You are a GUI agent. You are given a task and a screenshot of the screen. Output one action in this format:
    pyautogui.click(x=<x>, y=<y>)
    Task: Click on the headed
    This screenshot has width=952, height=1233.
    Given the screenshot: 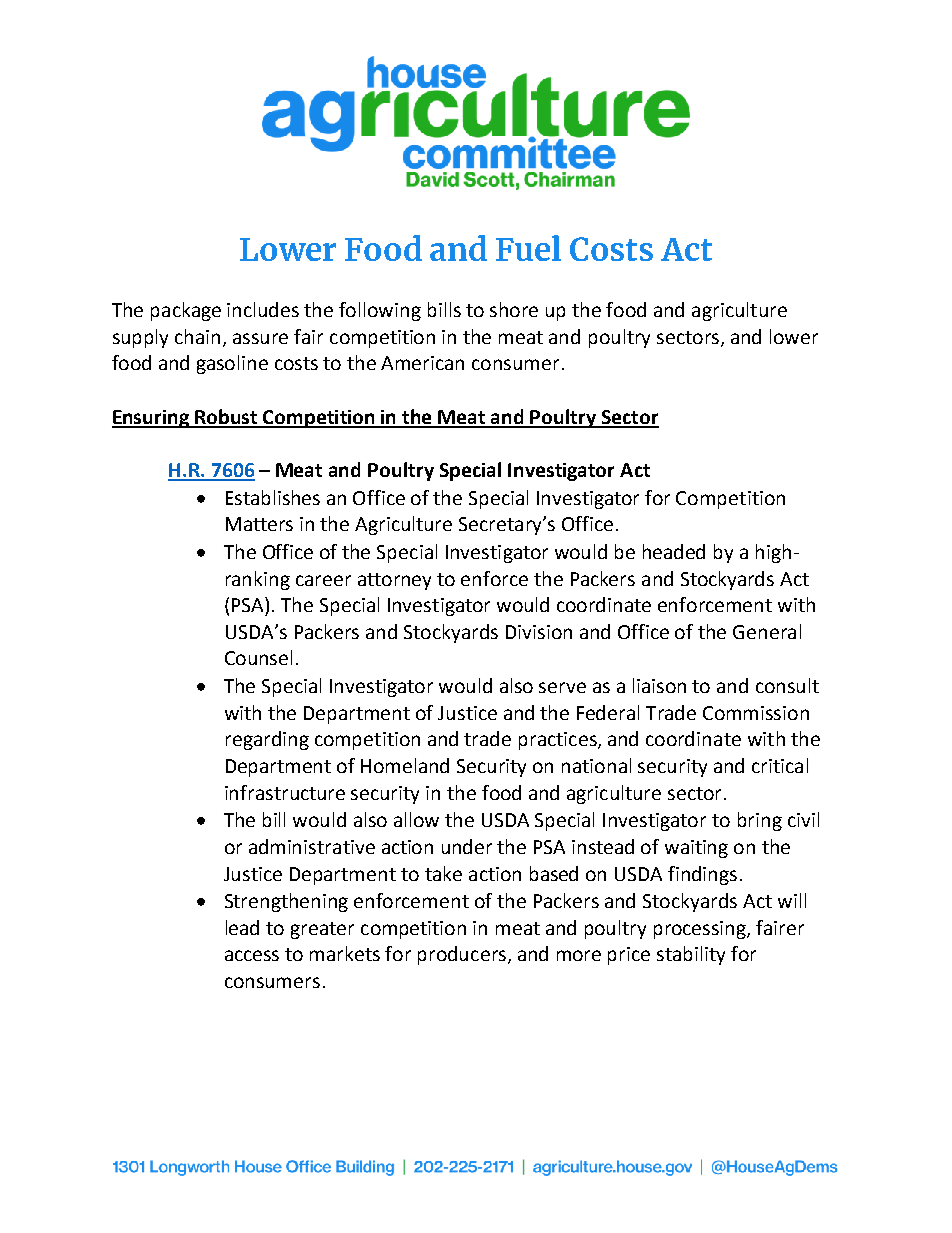 What is the action you would take?
    pyautogui.click(x=674, y=551)
